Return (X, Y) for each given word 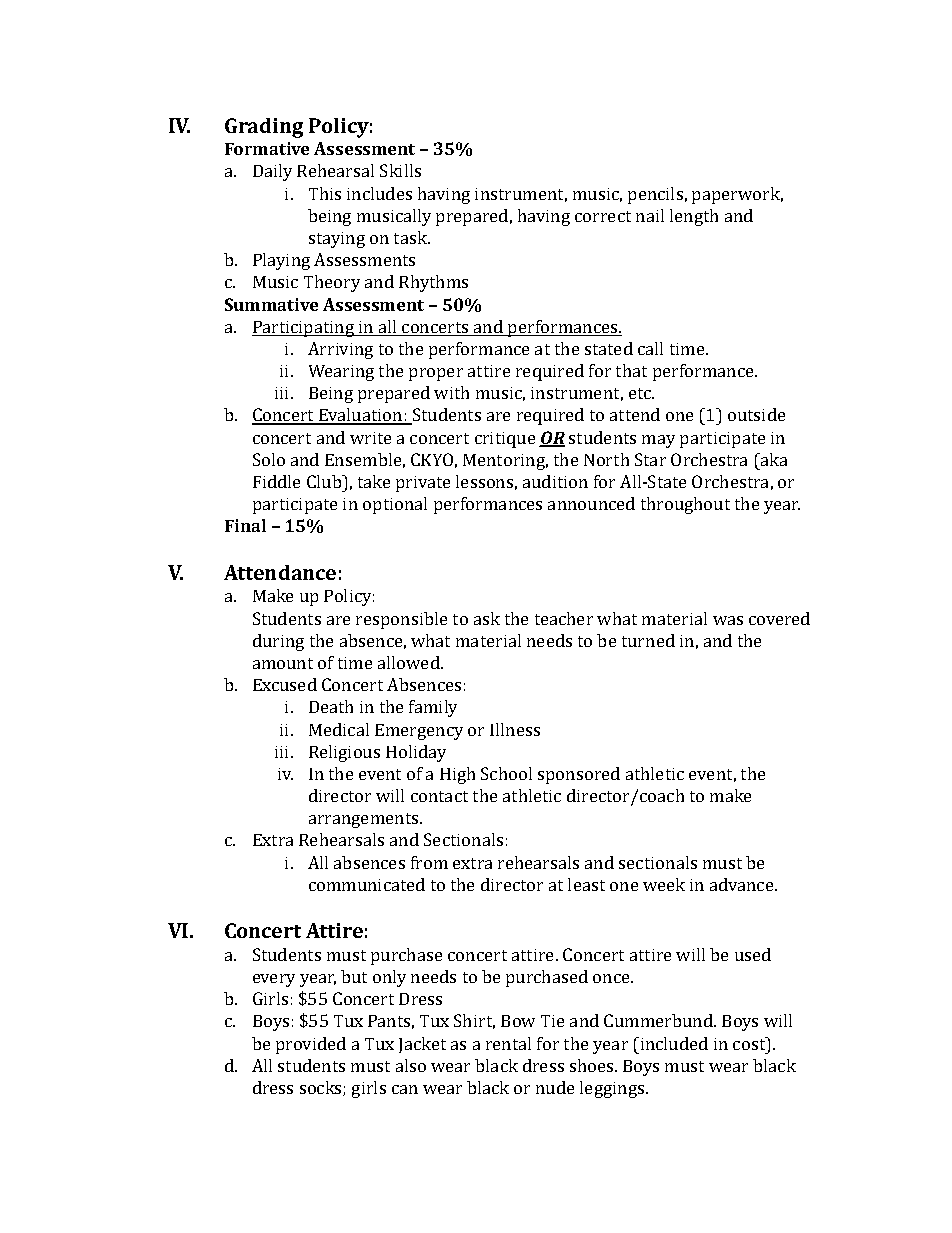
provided (311, 1045)
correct (603, 216)
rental (508, 1043)
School (506, 773)
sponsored (579, 775)
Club (325, 481)
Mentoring (505, 462)
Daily (272, 172)
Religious (344, 753)
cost (750, 1043)
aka (773, 459)
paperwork (737, 195)
